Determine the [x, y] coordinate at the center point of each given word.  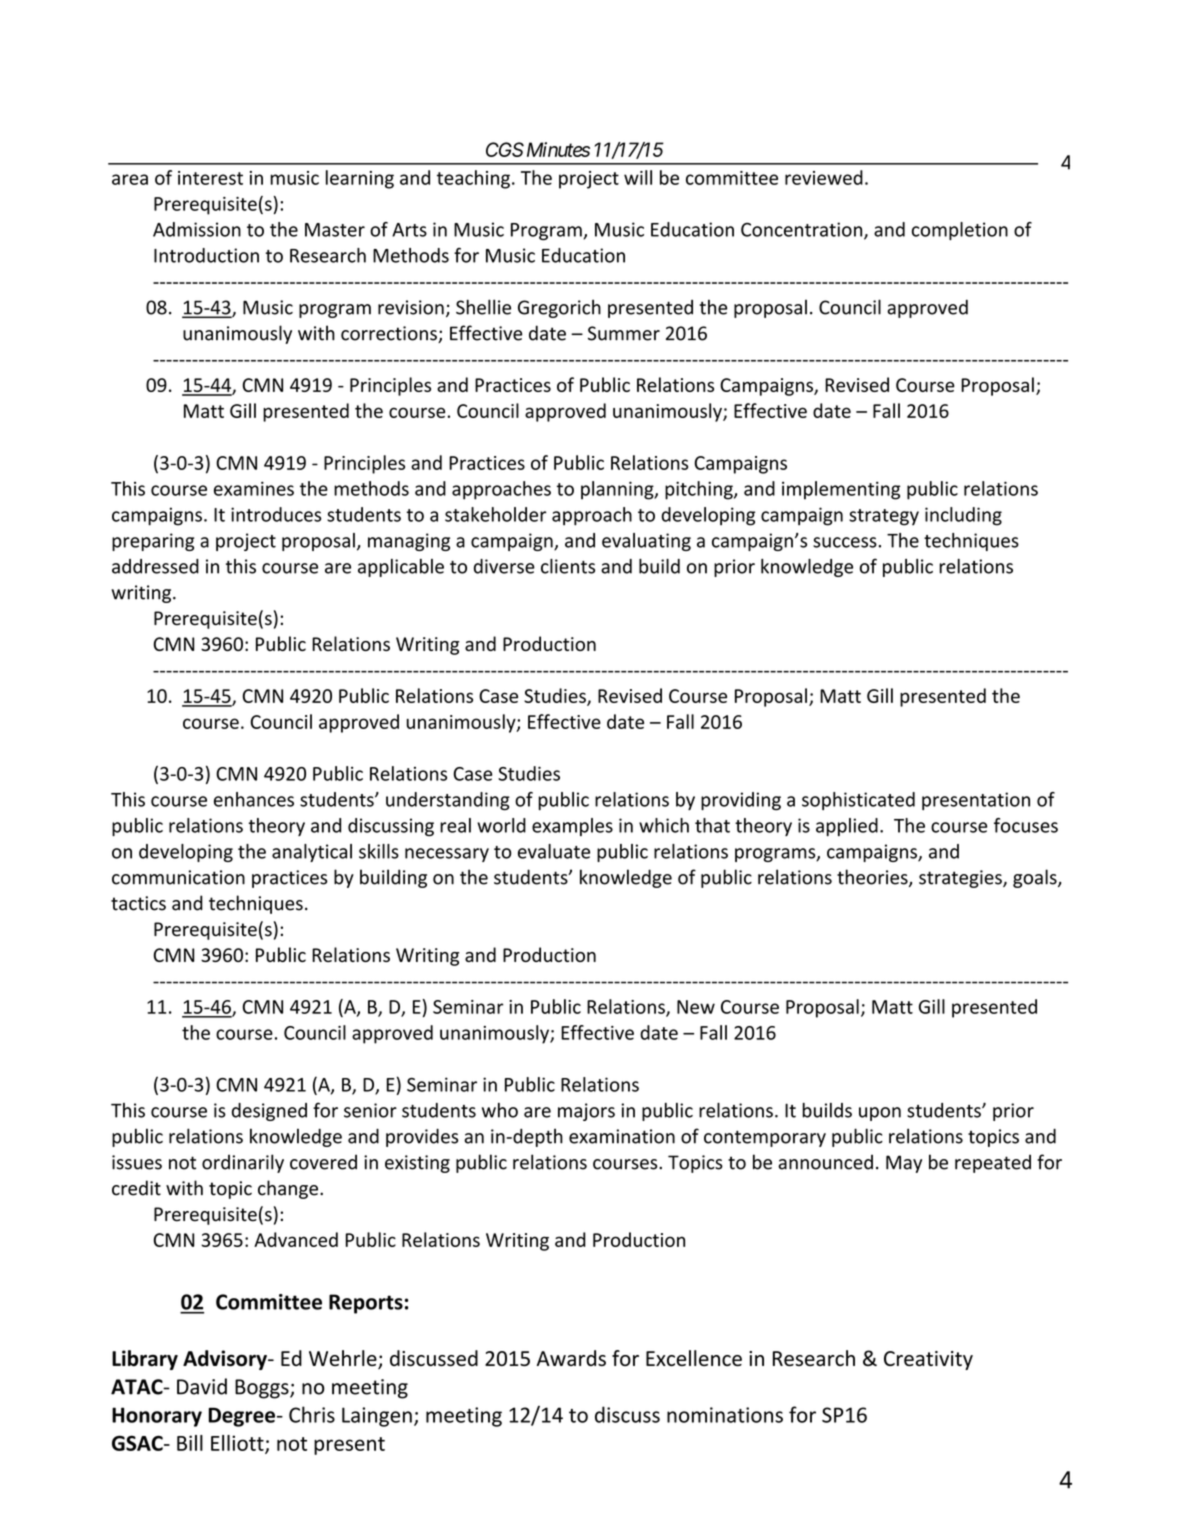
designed [269, 1112]
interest [210, 178]
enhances [254, 799]
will [638, 177]
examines [254, 488]
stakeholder [495, 514]
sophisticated [858, 801]
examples [572, 827]
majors [586, 1112]
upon [880, 1114]
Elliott [238, 1444]
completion [960, 231]
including [963, 516]
